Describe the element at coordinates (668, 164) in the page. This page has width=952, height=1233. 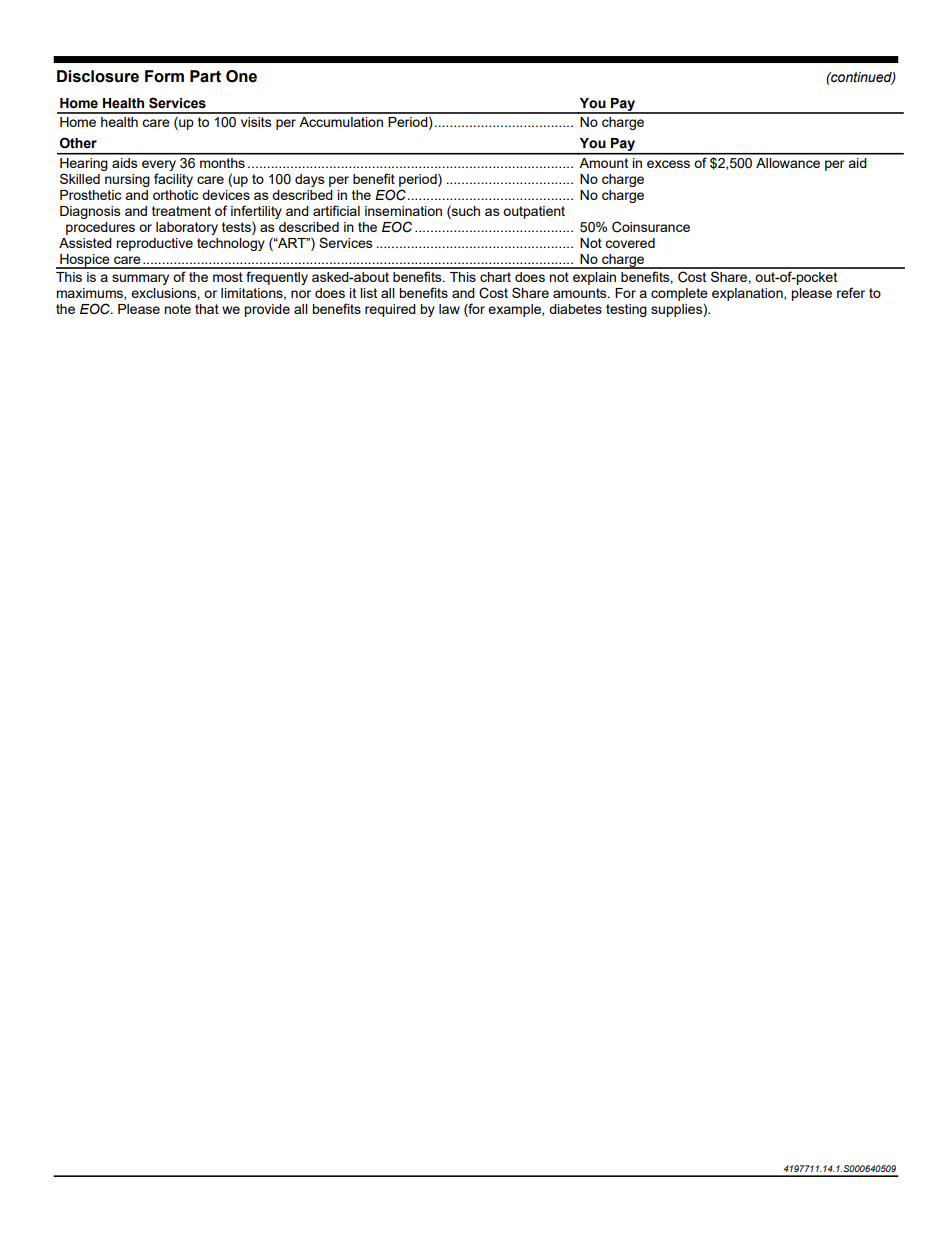
I see `excess` at that location.
